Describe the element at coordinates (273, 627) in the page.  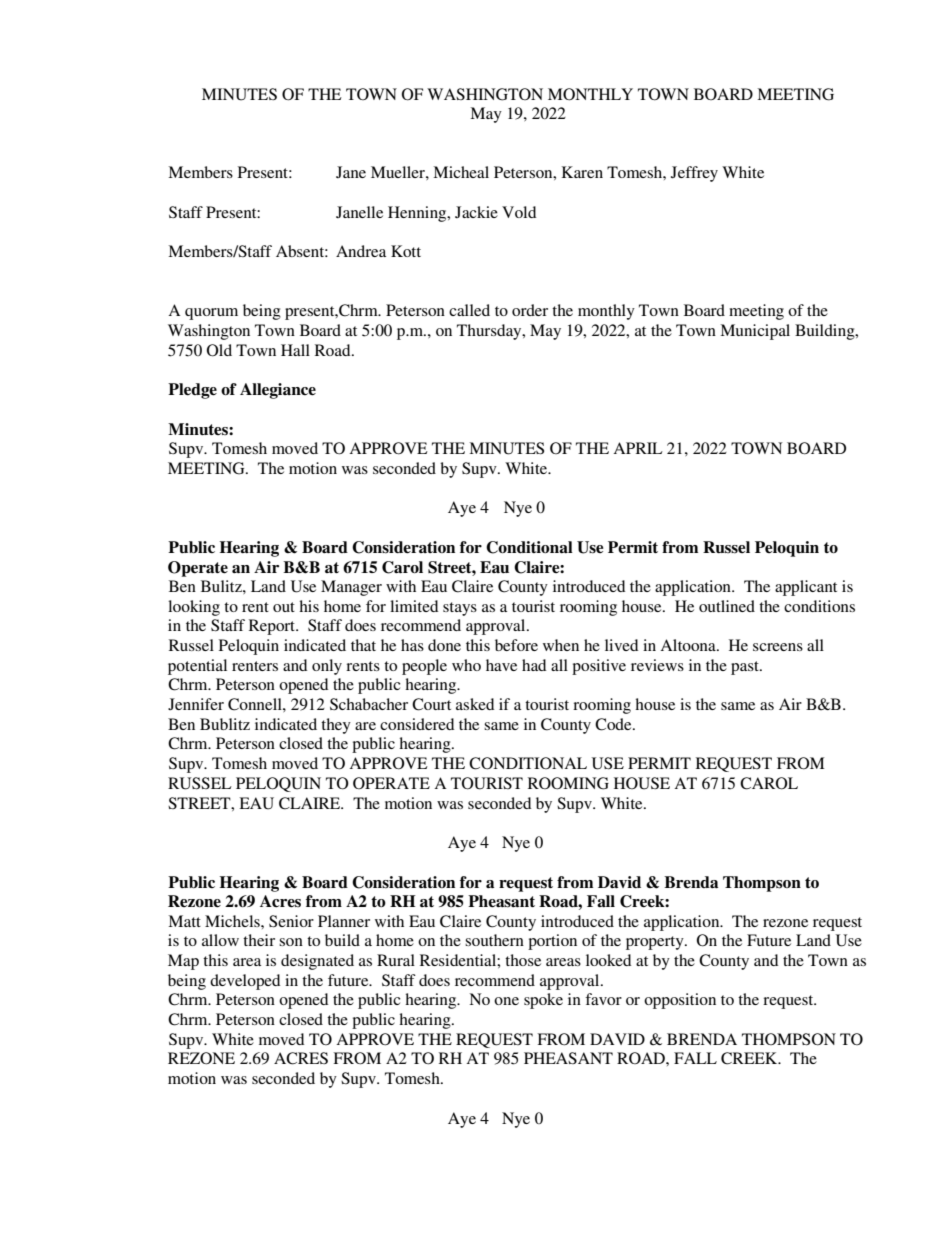
I see `Report` at that location.
